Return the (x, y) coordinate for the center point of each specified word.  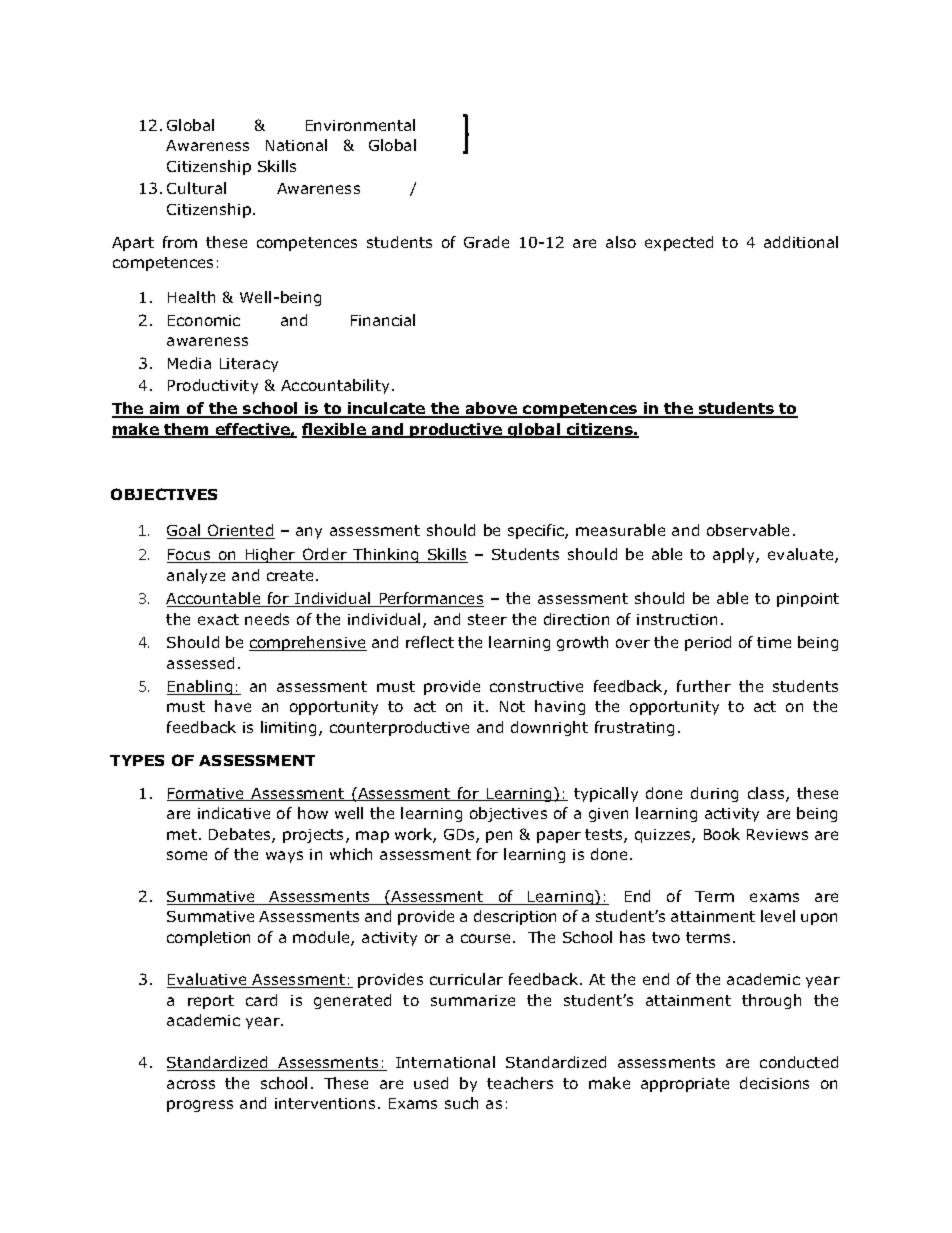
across (191, 1084)
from (180, 242)
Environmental (360, 125)
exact (218, 619)
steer (487, 619)
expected (679, 243)
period (708, 643)
